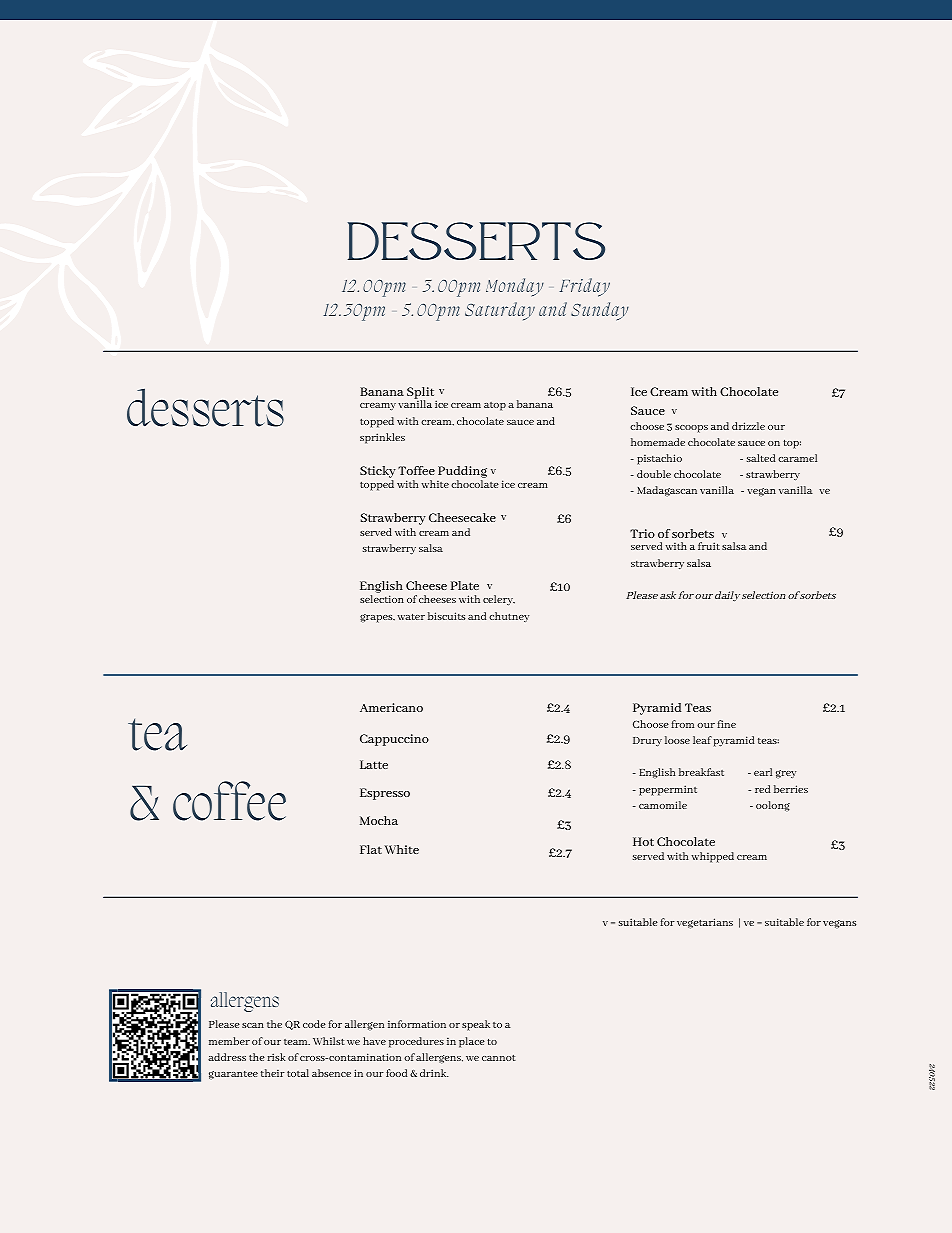 Image resolution: width=952 pixels, height=1233 pixels. What do you see at coordinates (705, 923) in the screenshot?
I see `vegetarians` at bounding box center [705, 923].
